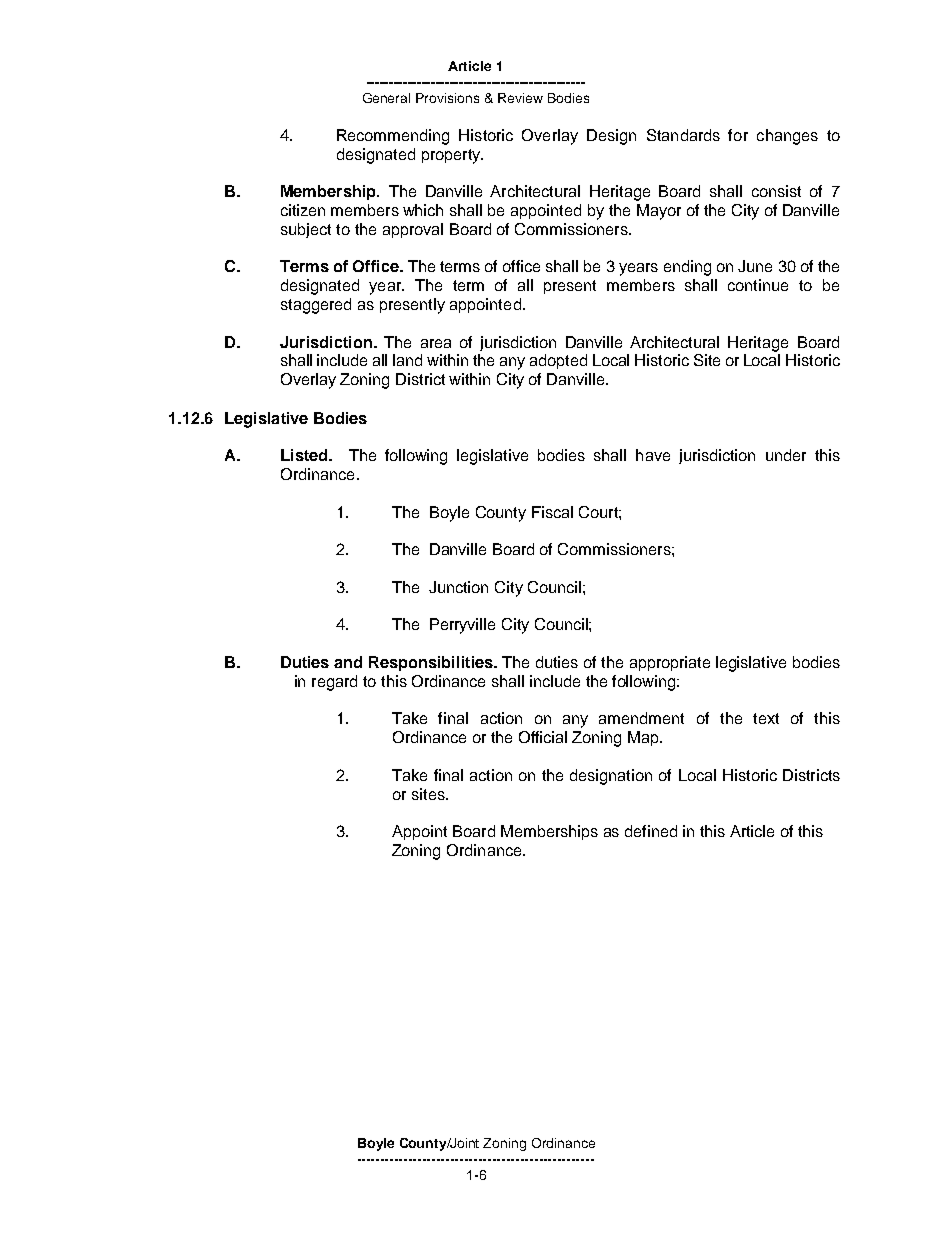  I want to click on General, so click(386, 98).
